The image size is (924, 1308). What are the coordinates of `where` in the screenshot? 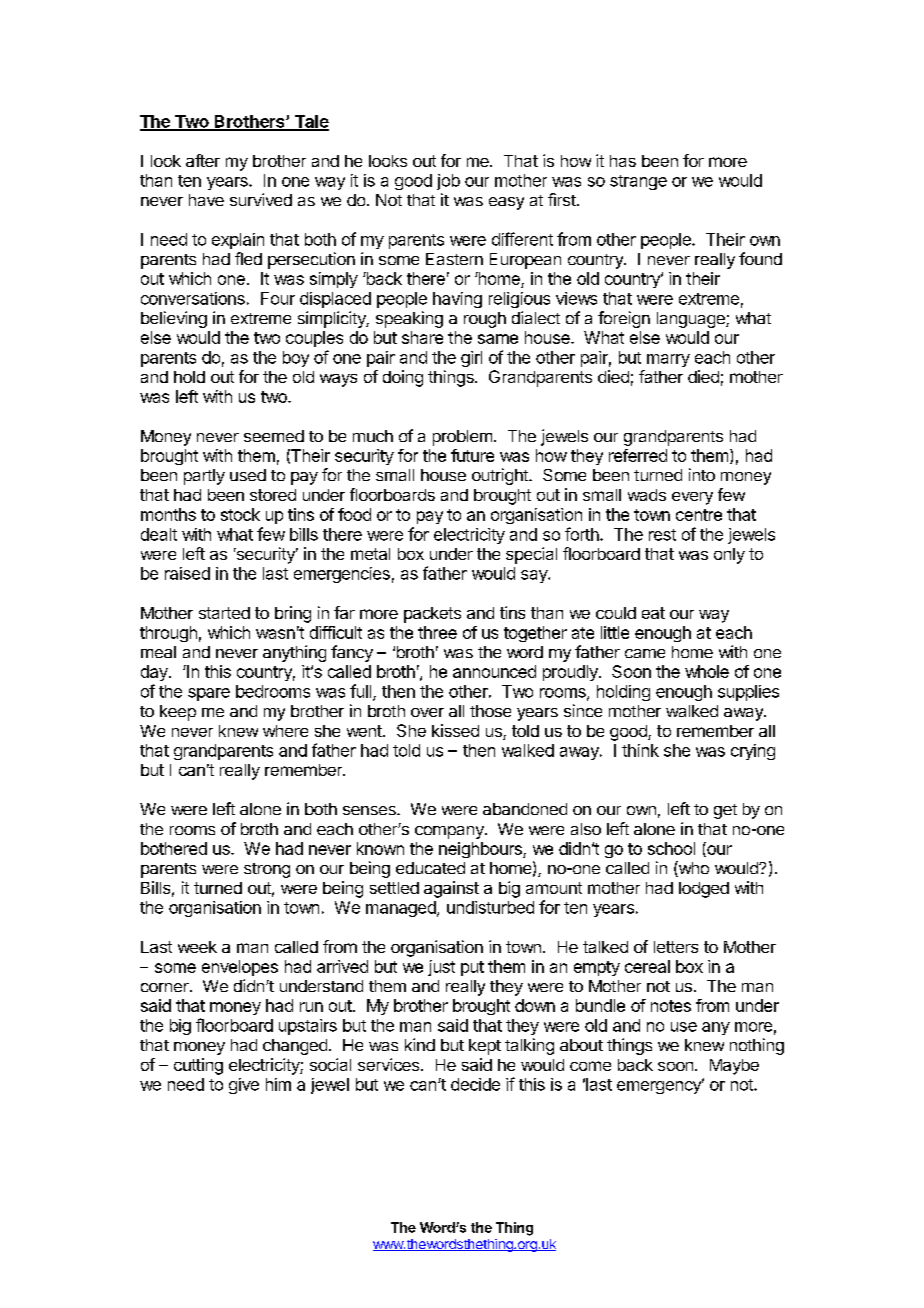 It's located at (285, 731).
